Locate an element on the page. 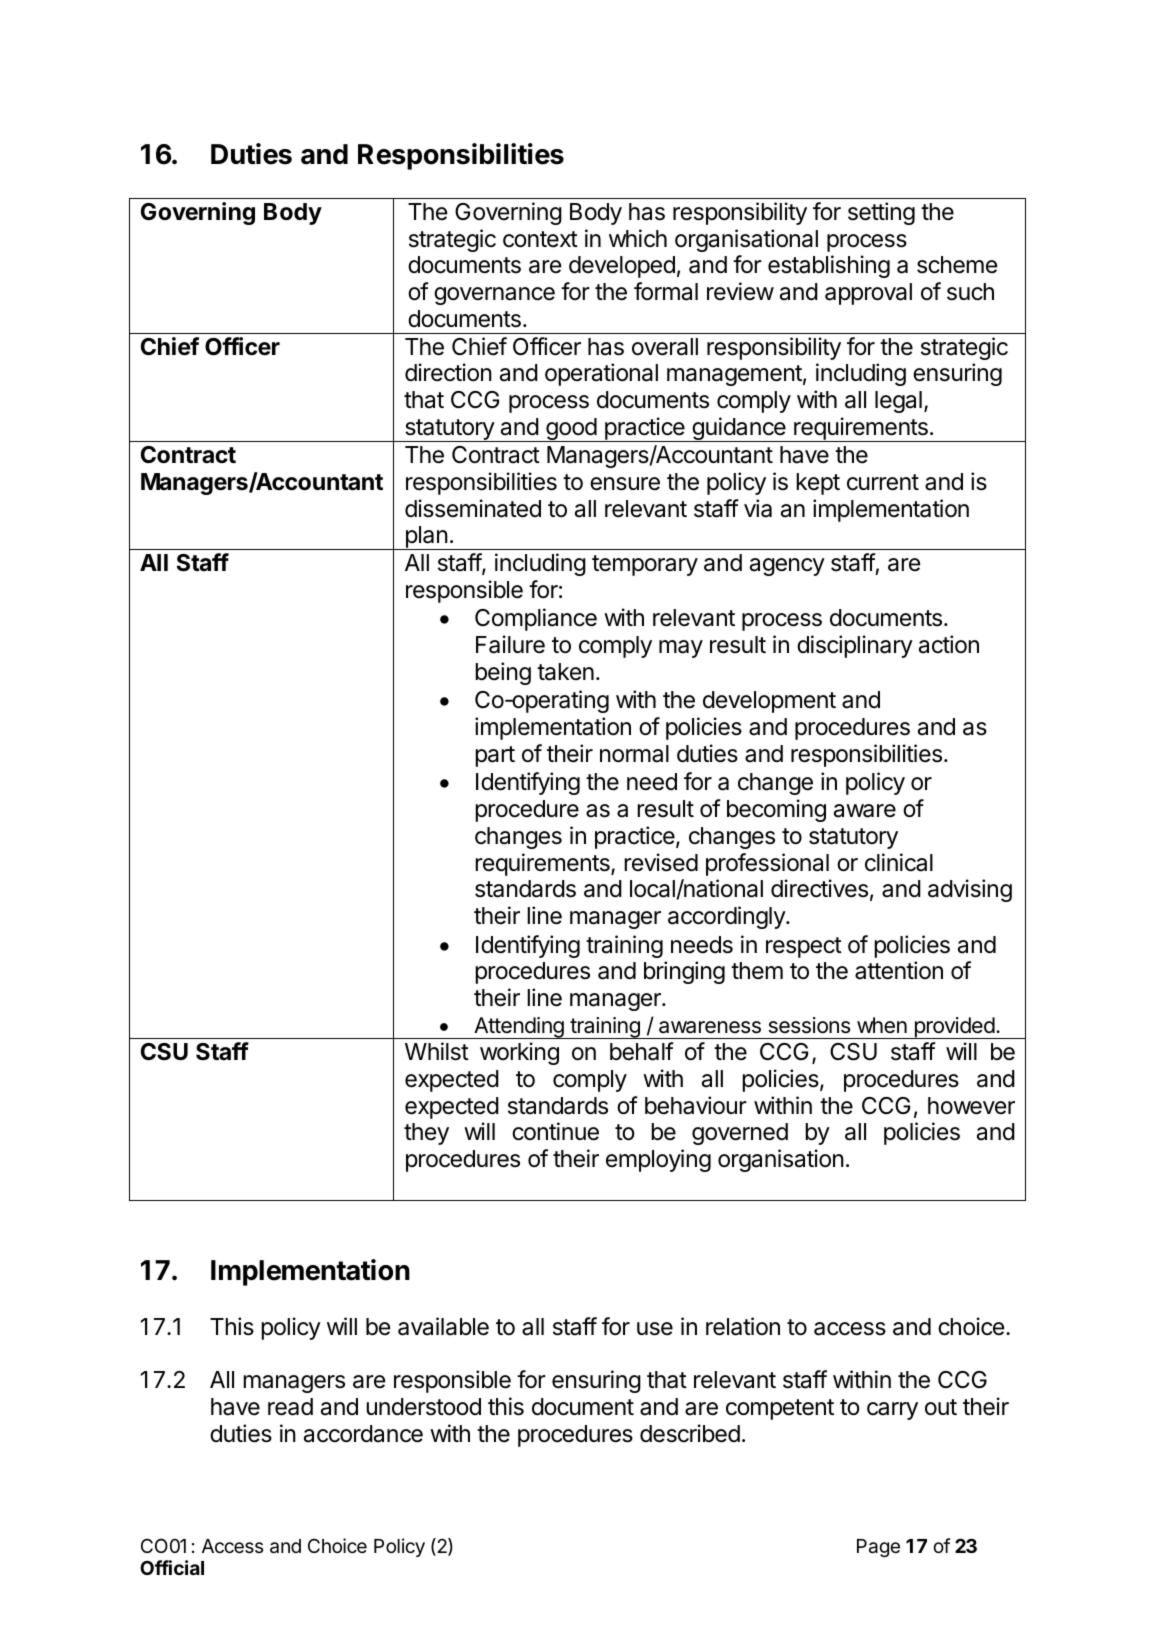 This page has width=1155, height=1635. Official is located at coordinates (172, 1567).
